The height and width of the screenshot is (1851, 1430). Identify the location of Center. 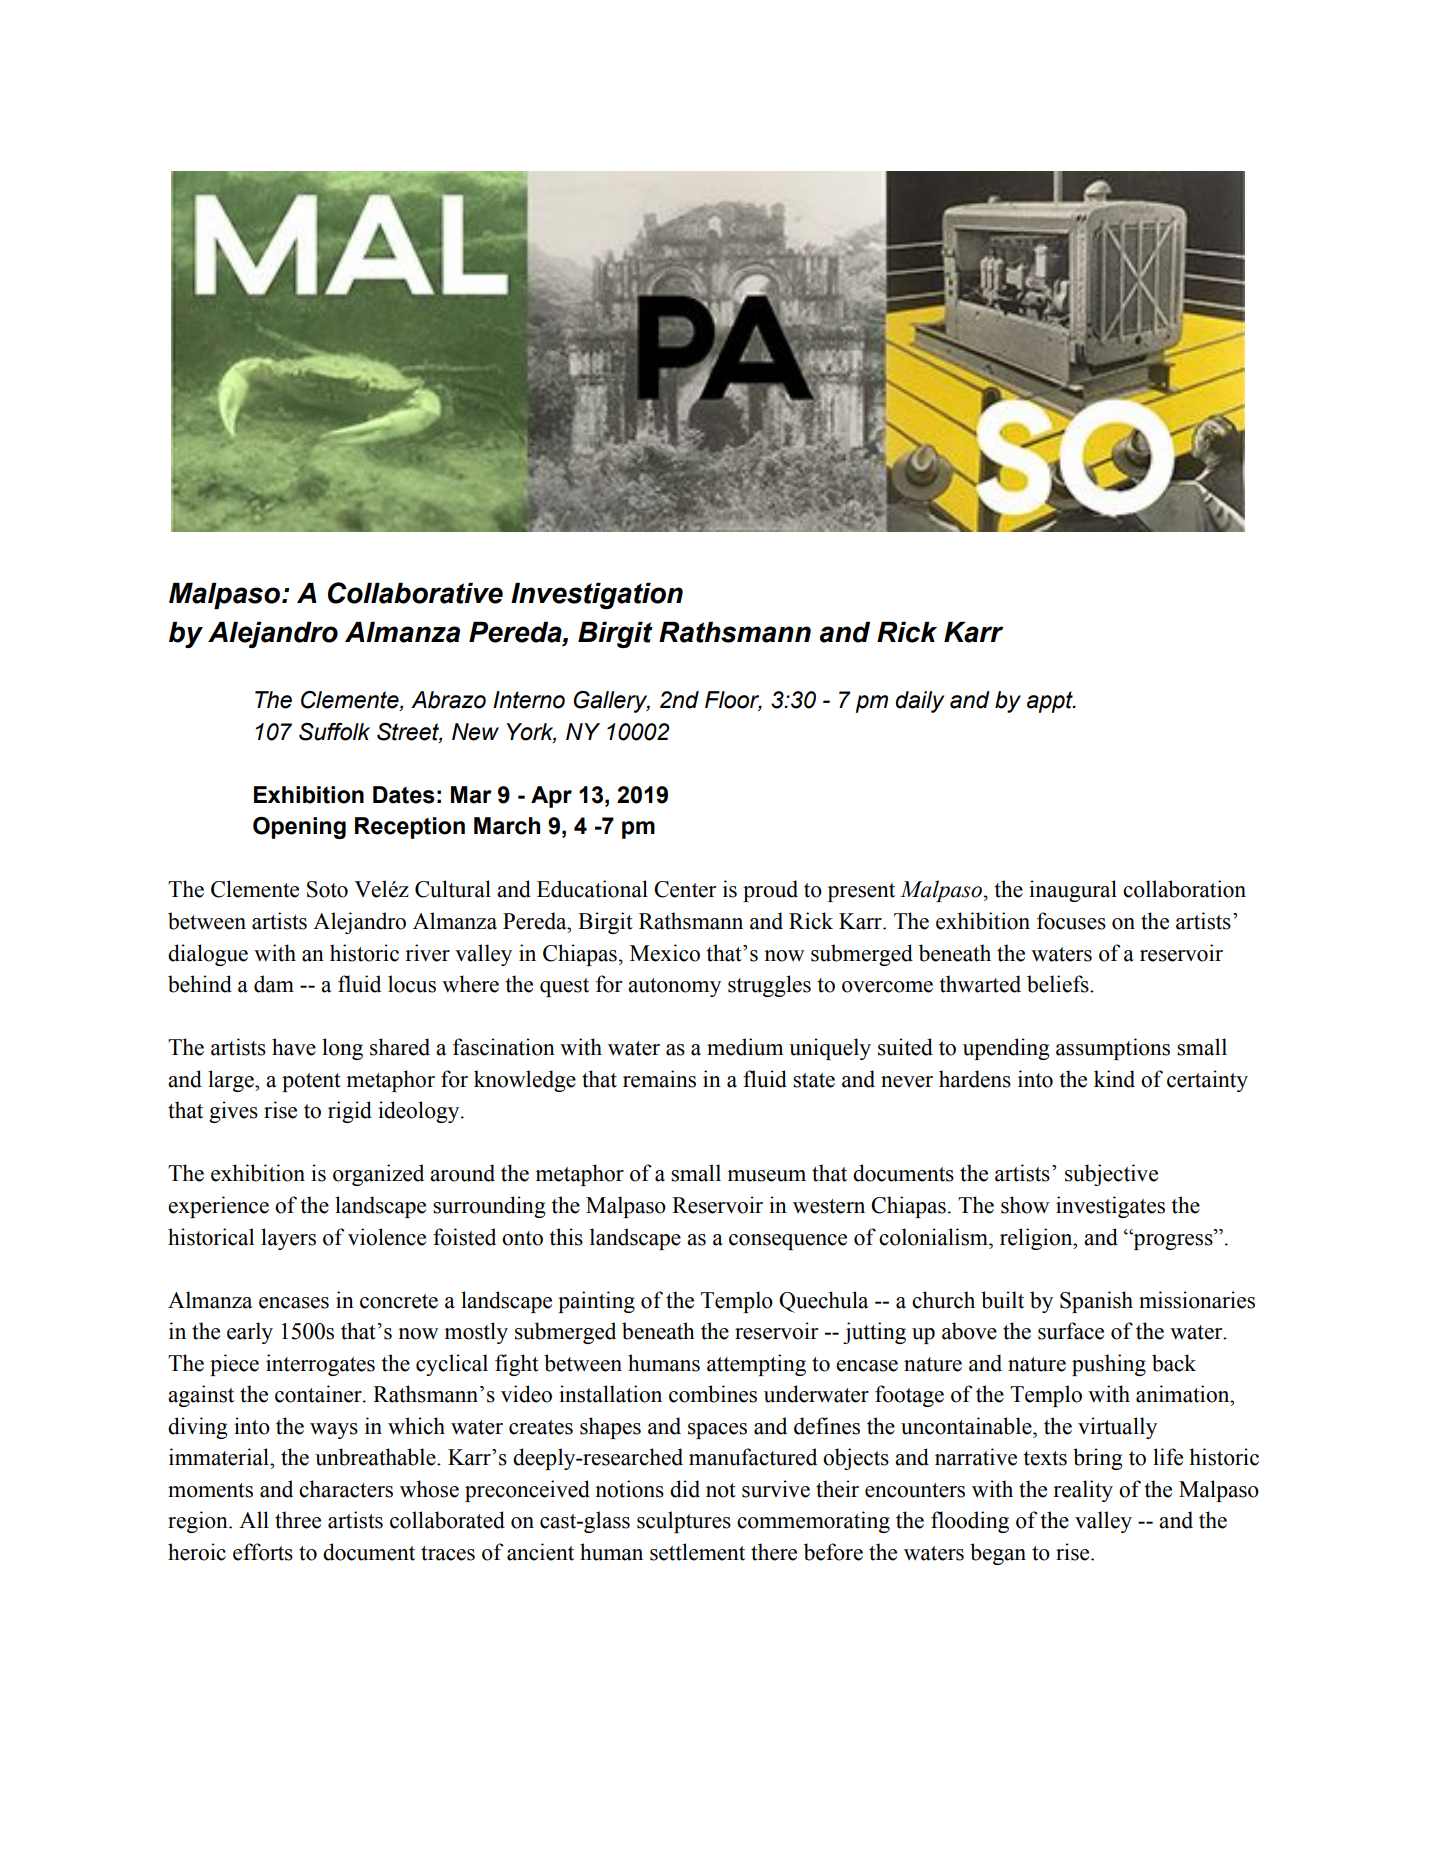
(685, 889).
